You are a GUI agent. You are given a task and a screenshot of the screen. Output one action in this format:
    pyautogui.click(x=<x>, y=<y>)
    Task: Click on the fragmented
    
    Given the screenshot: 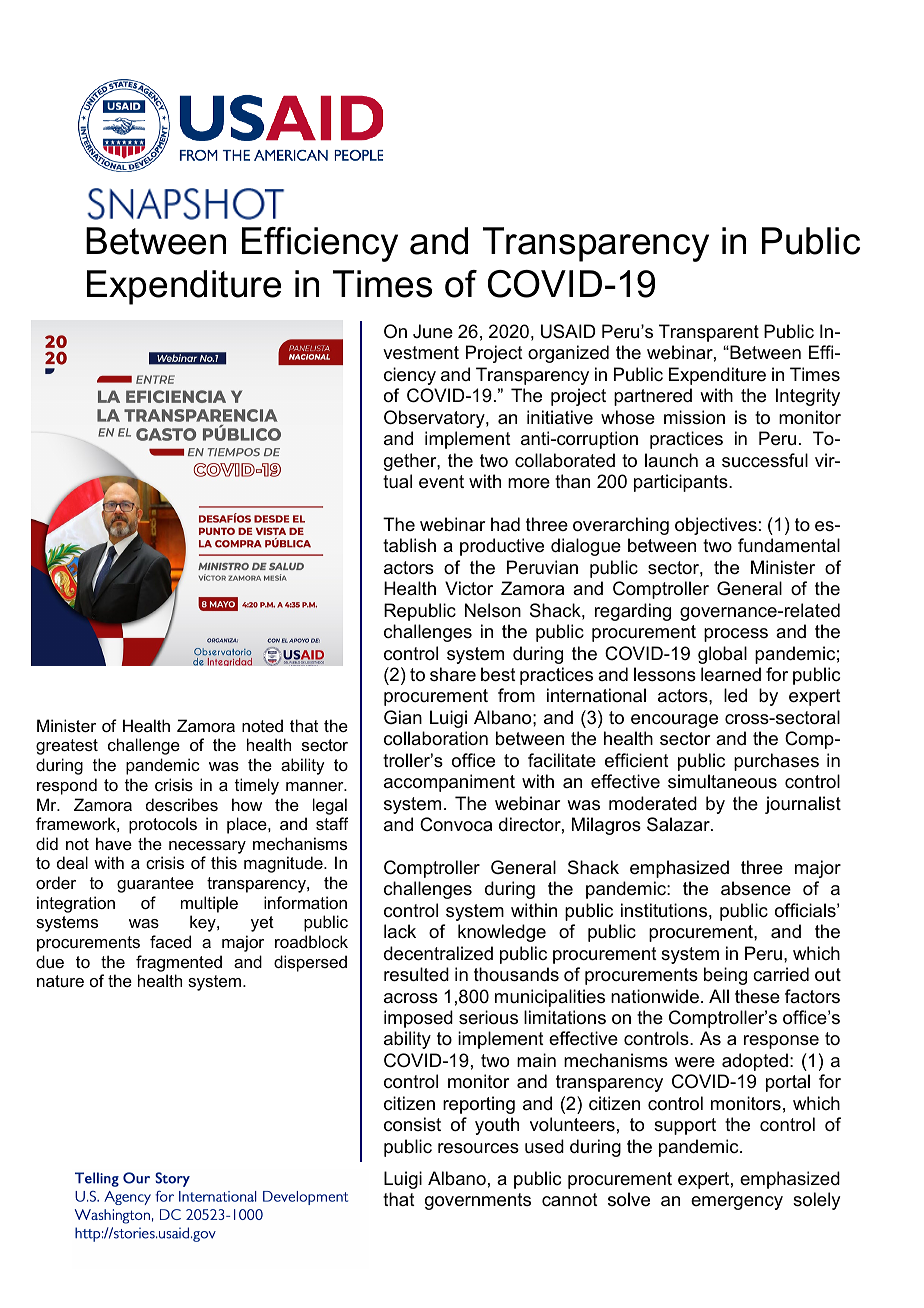 What is the action you would take?
    pyautogui.click(x=179, y=963)
